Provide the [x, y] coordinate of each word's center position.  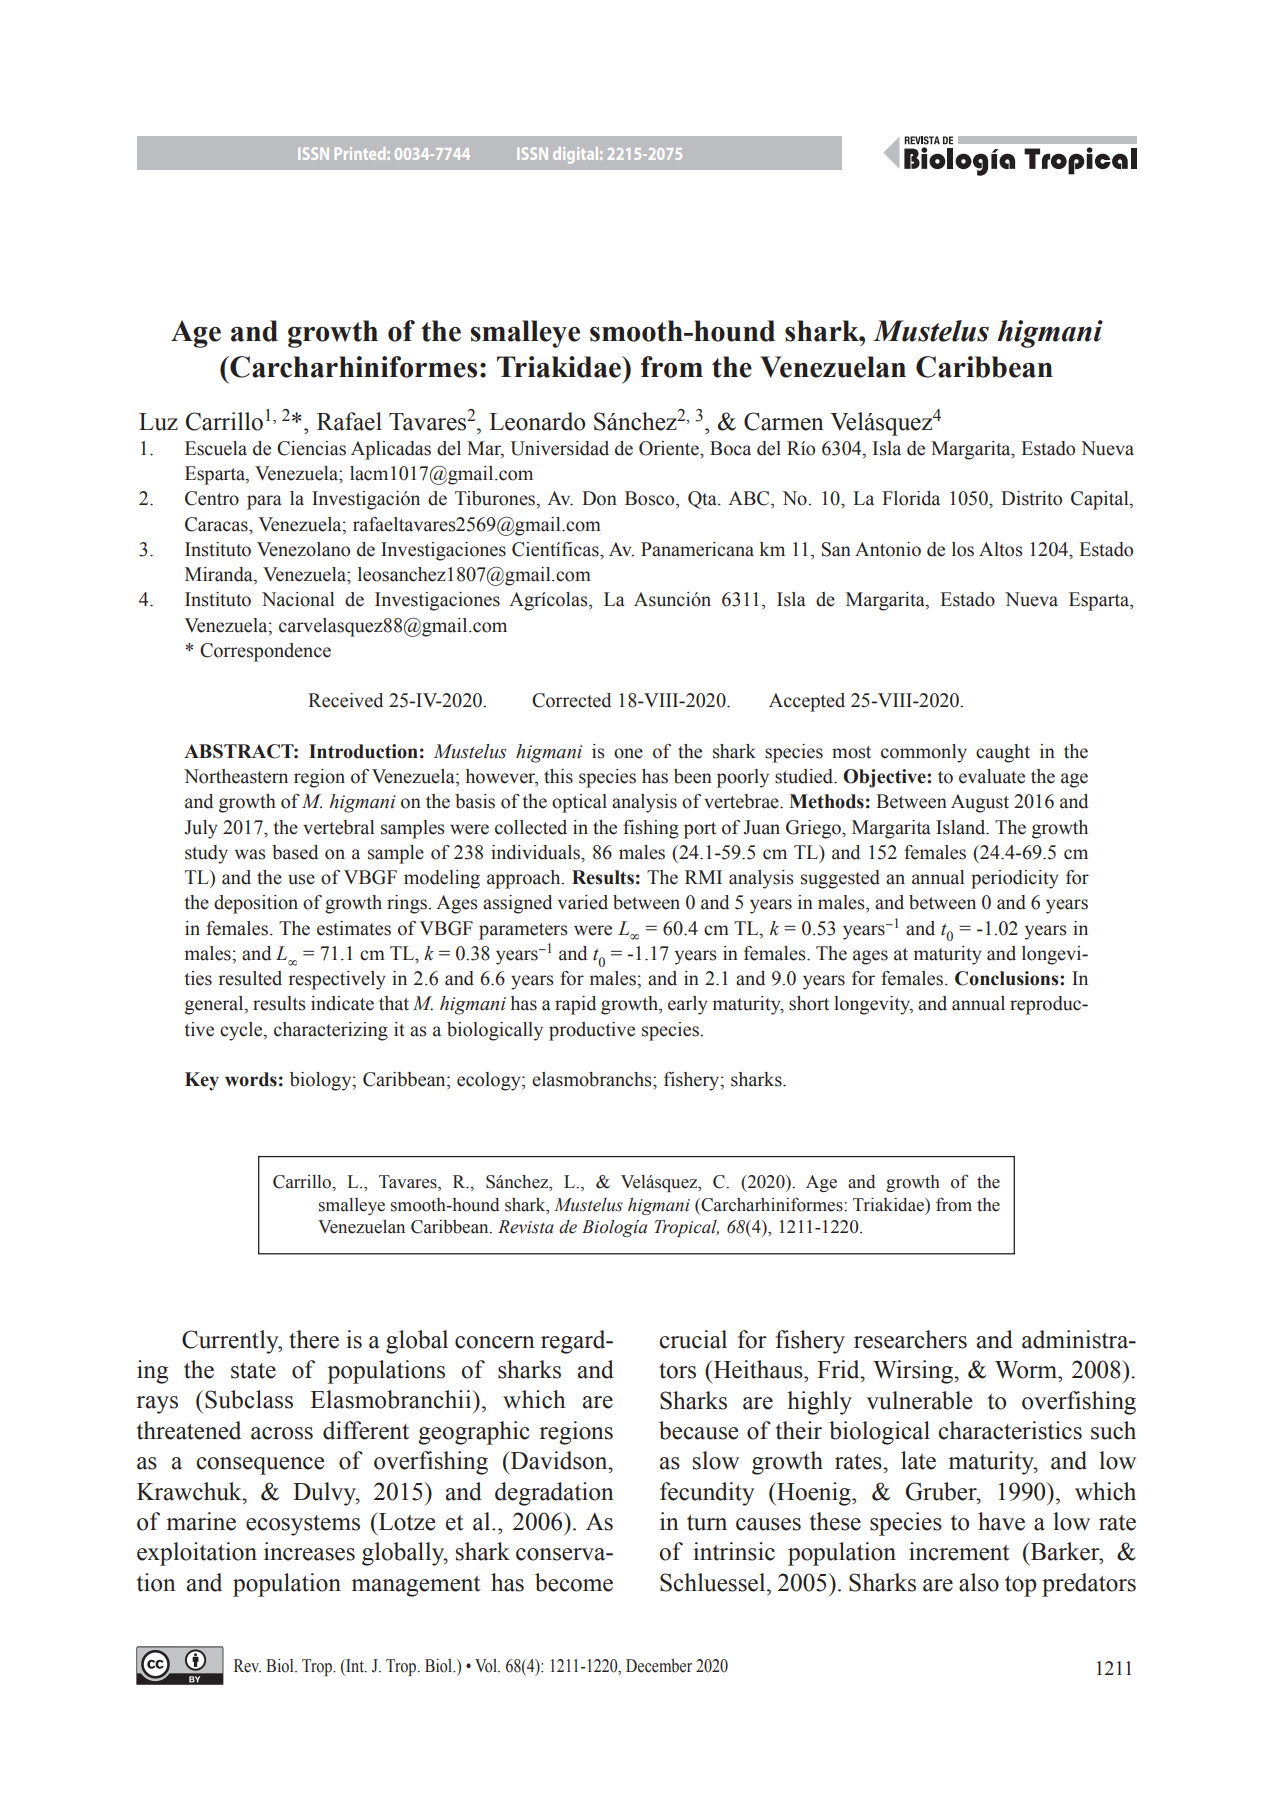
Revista [526, 1227]
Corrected [571, 700]
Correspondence [265, 652]
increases [309, 1551]
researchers [910, 1339]
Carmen [784, 421]
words [251, 1079]
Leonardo [537, 421]
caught [1003, 753]
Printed [361, 153]
